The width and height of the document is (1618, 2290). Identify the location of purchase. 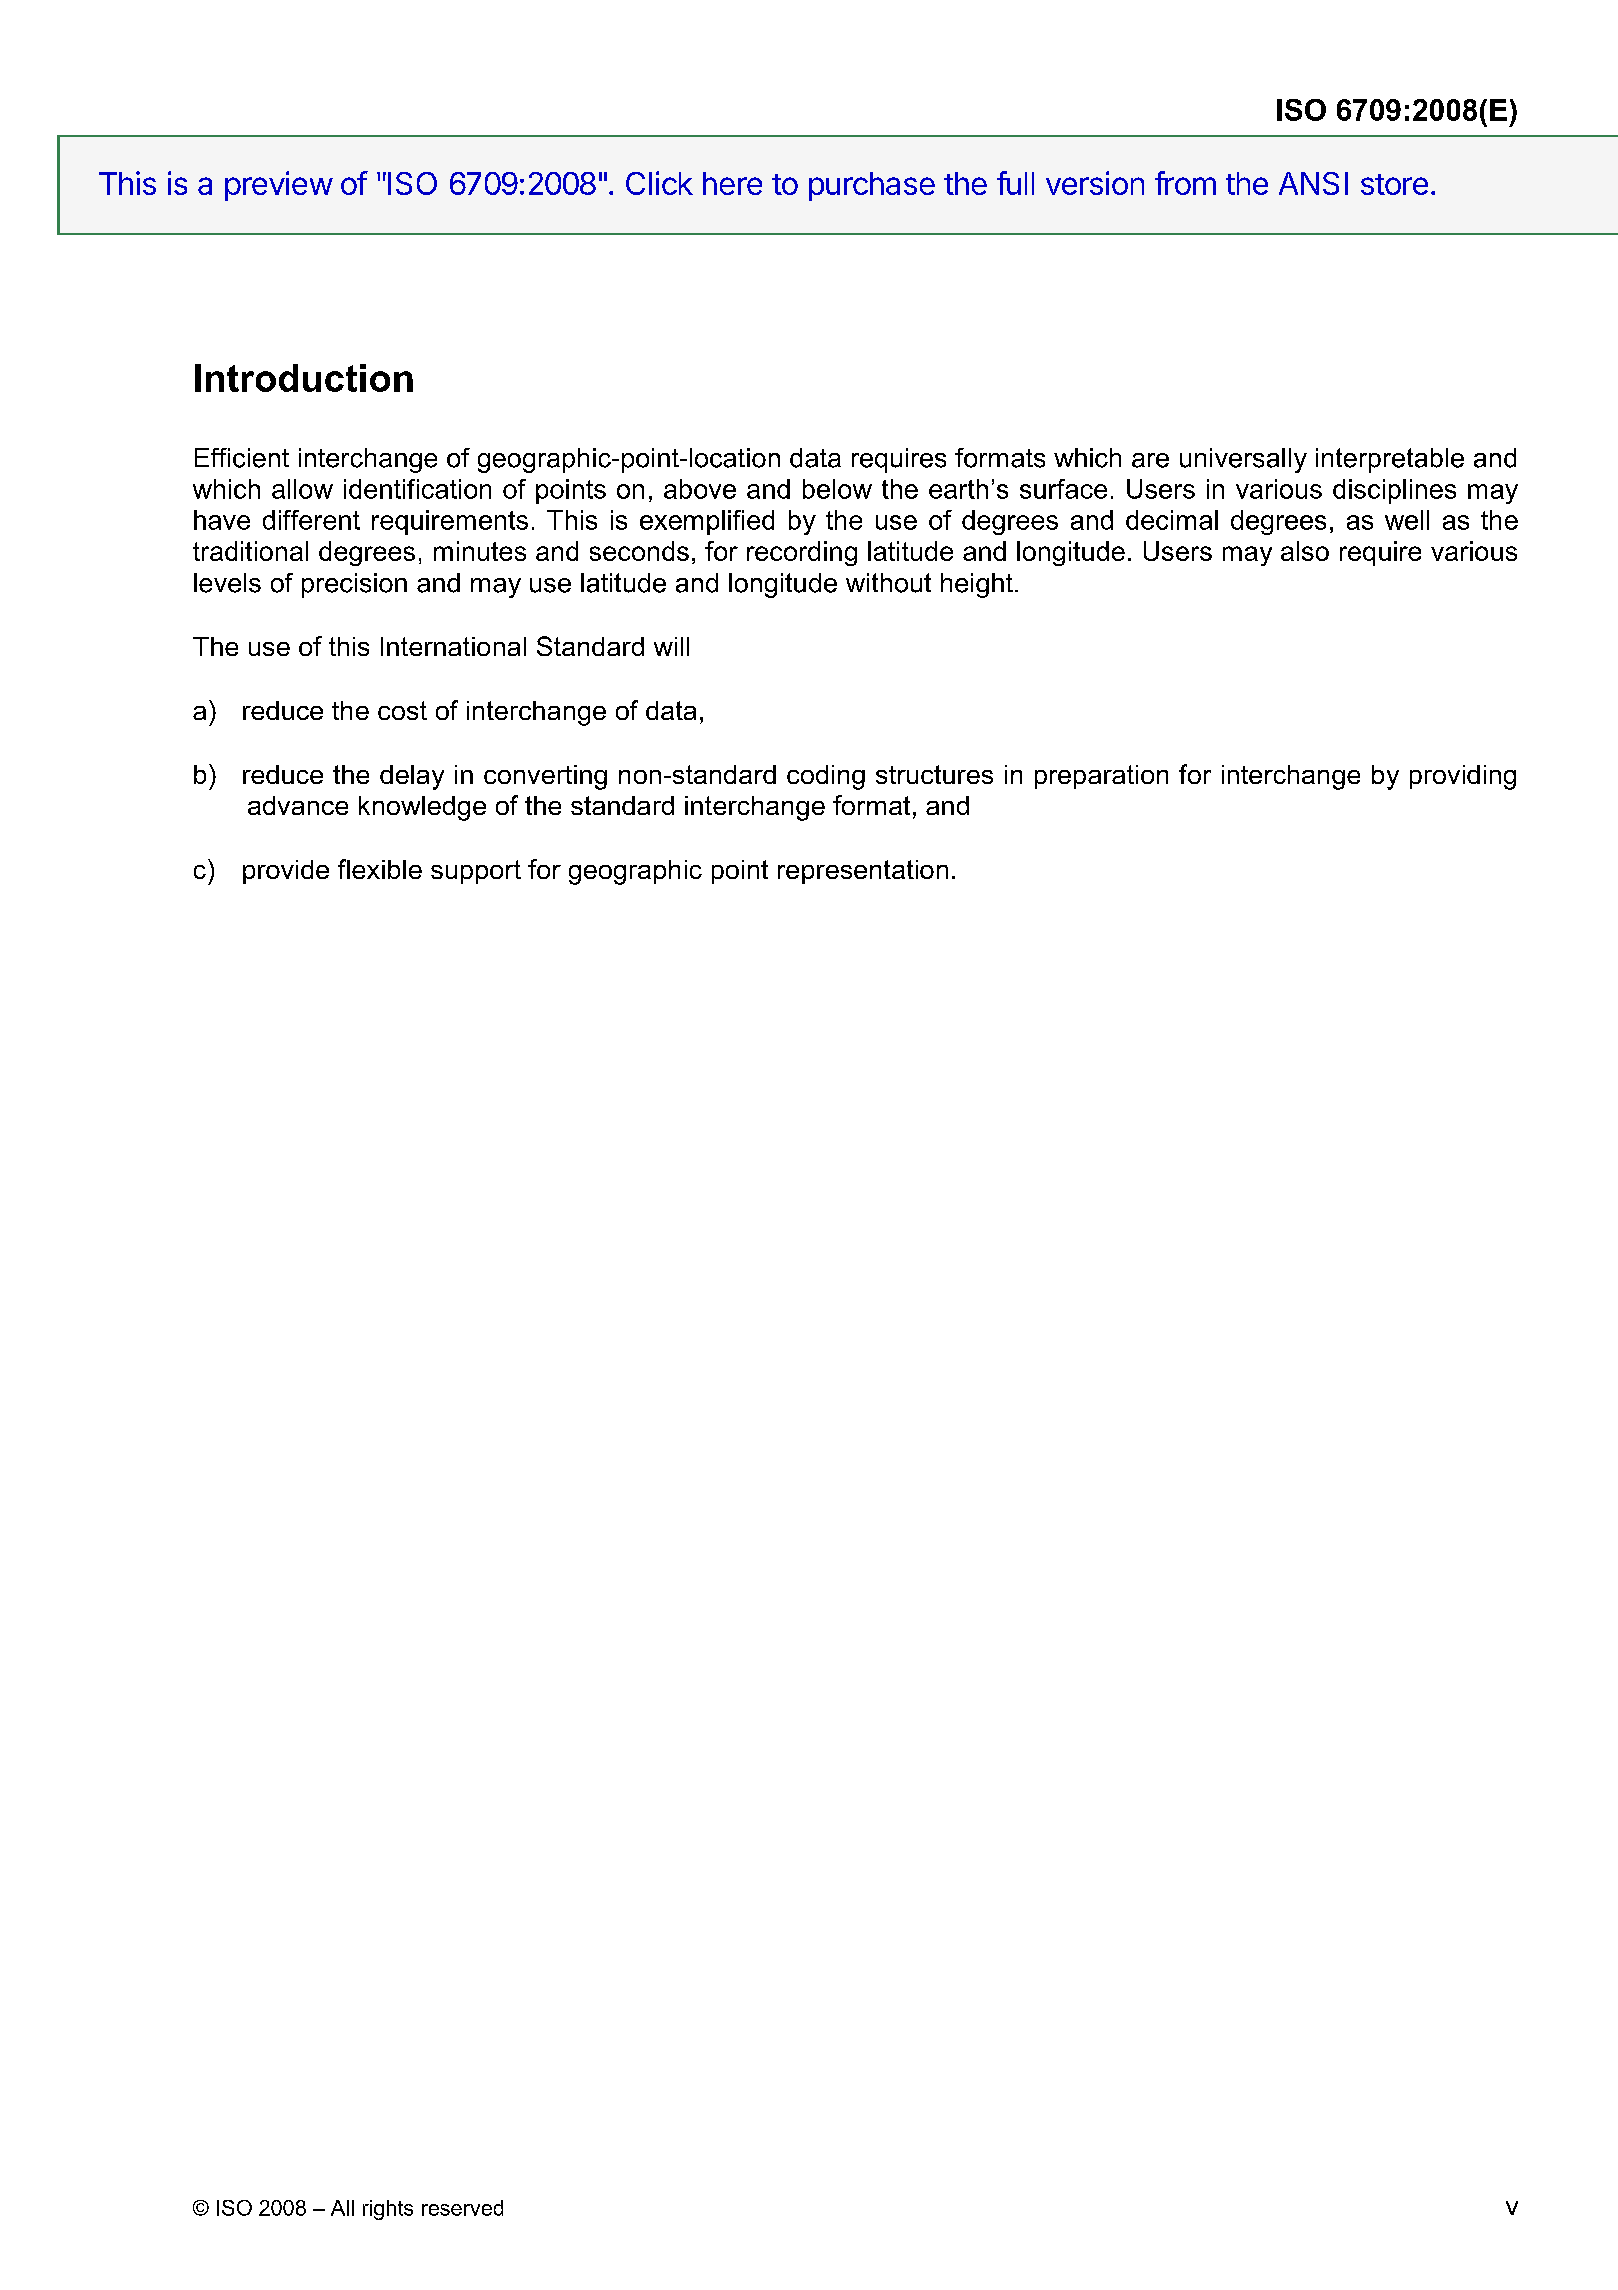
(872, 186).
